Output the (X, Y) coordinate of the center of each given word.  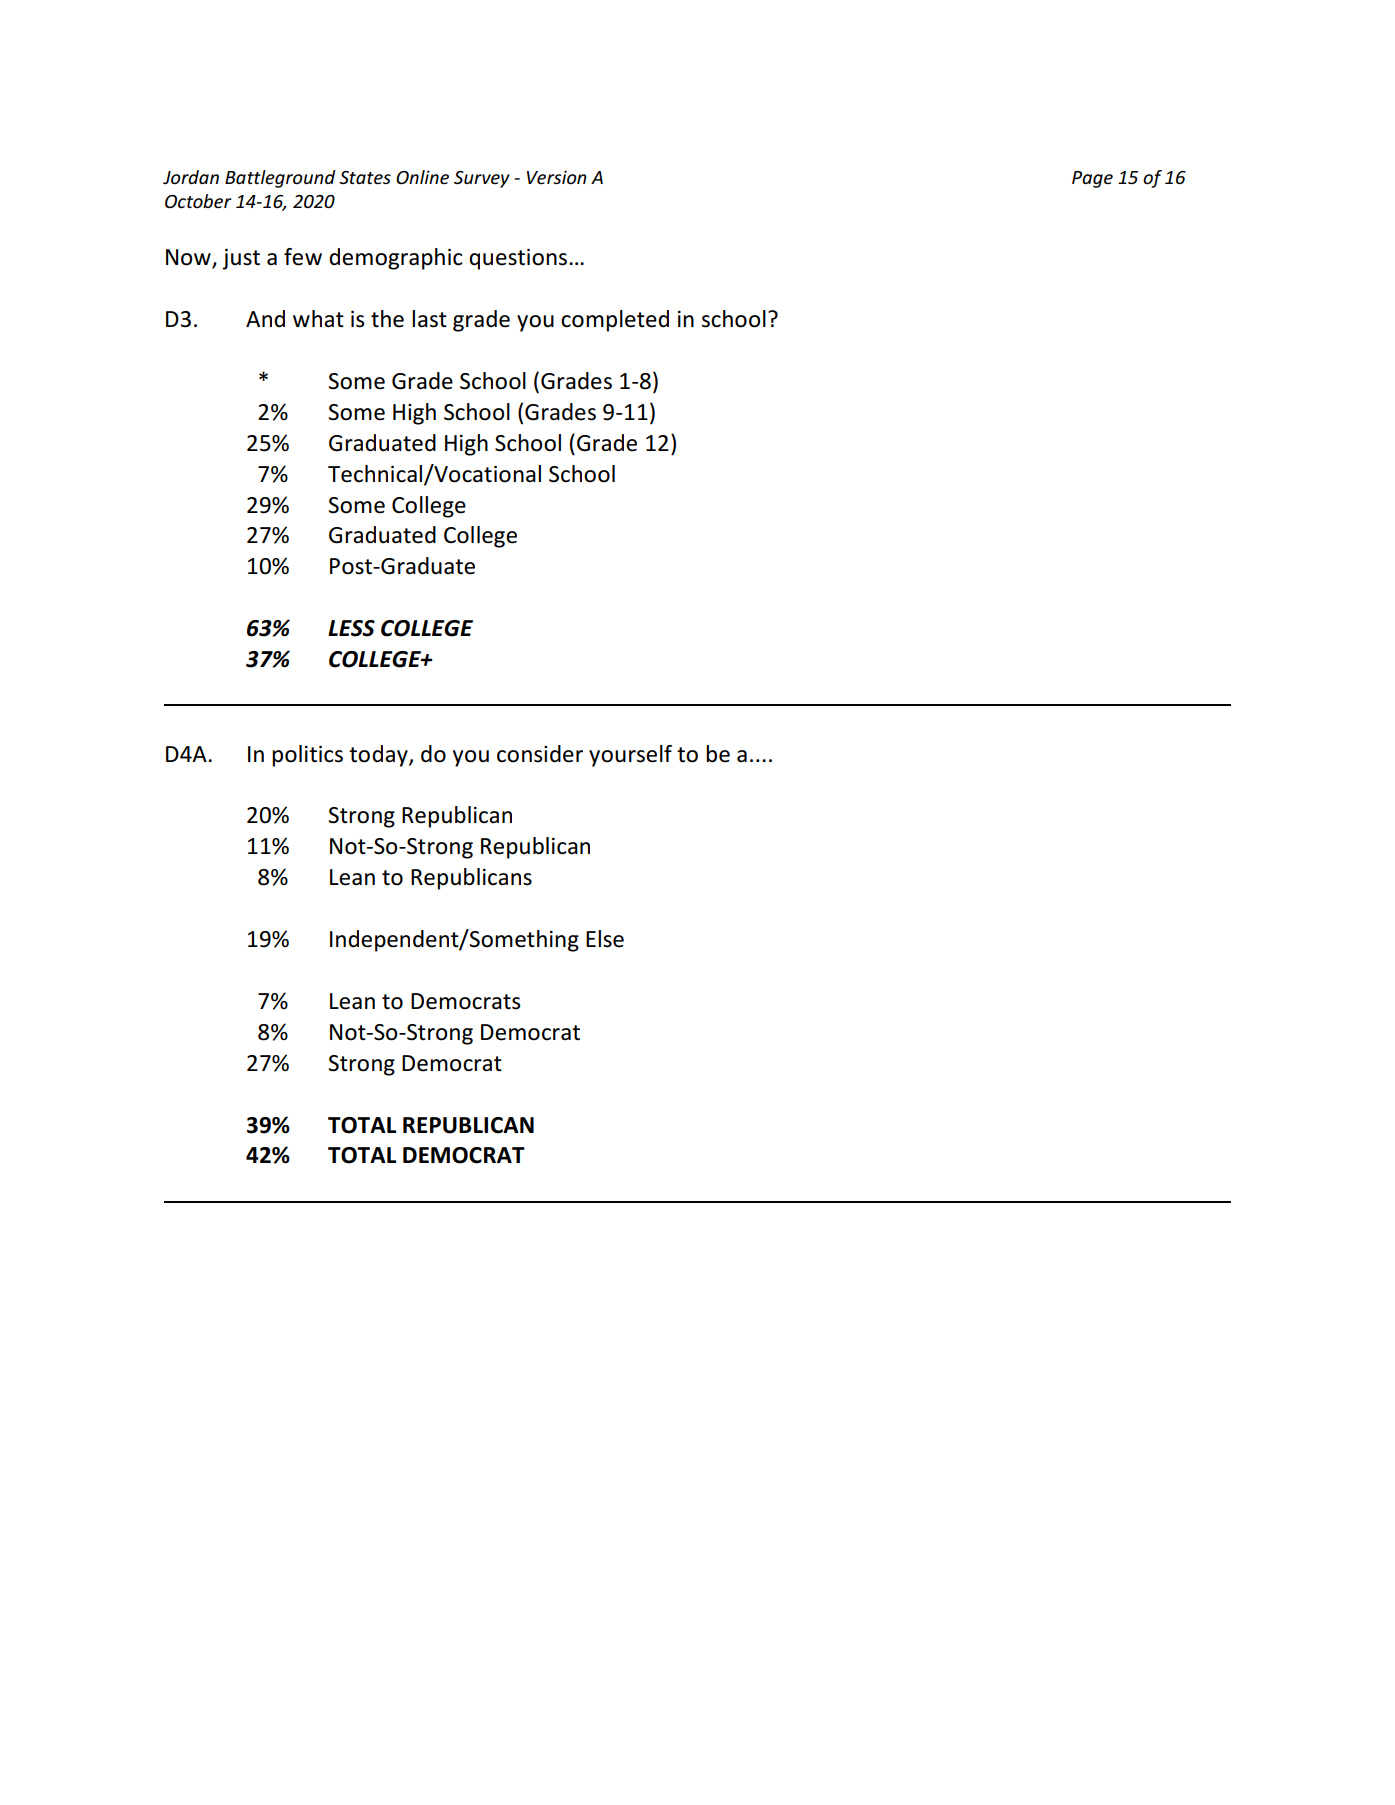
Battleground (280, 179)
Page (1092, 179)
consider (540, 754)
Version (557, 177)
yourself (630, 756)
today (379, 756)
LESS (351, 628)
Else (605, 939)
